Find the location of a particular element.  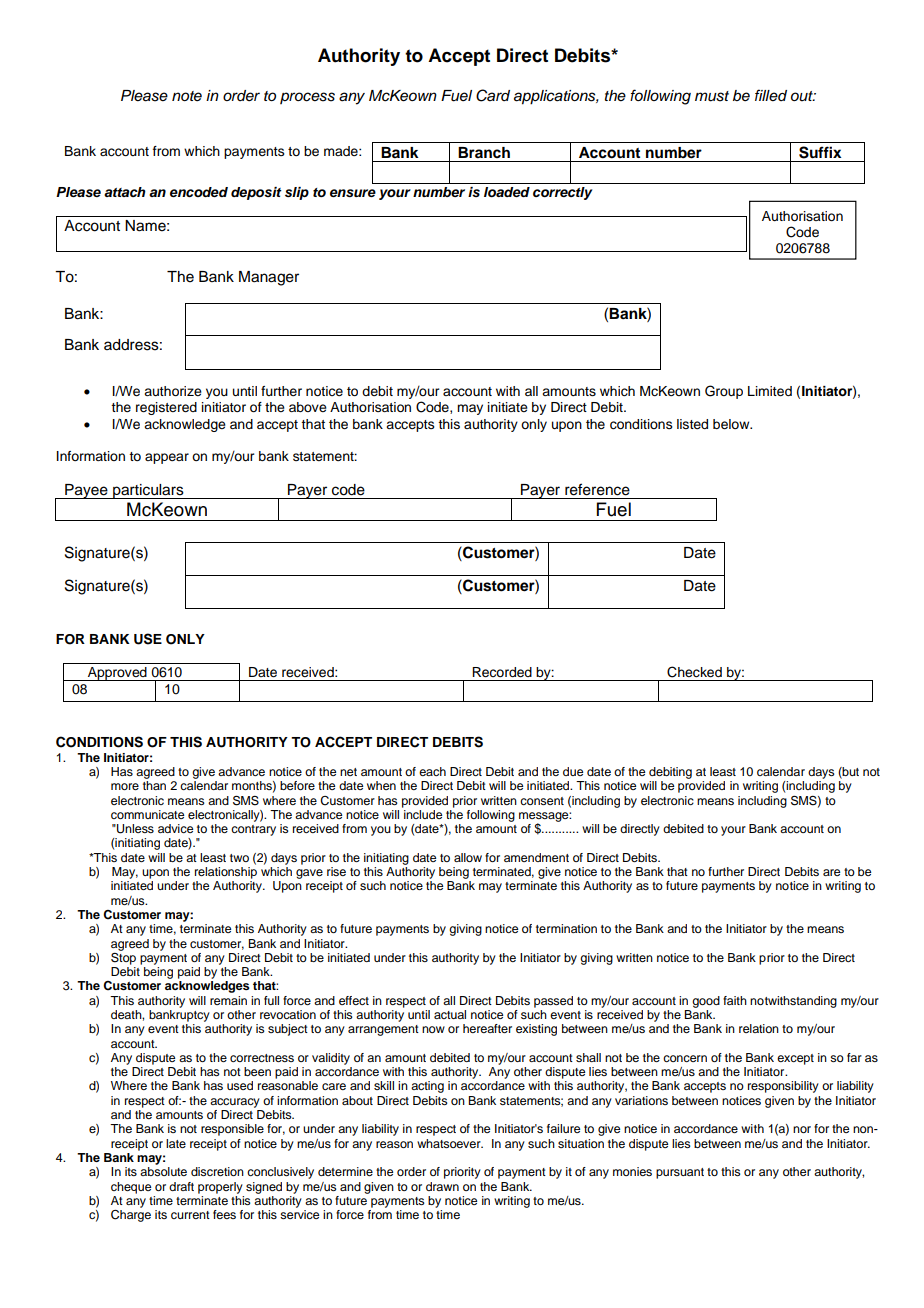

drawn is located at coordinates (442, 1186).
